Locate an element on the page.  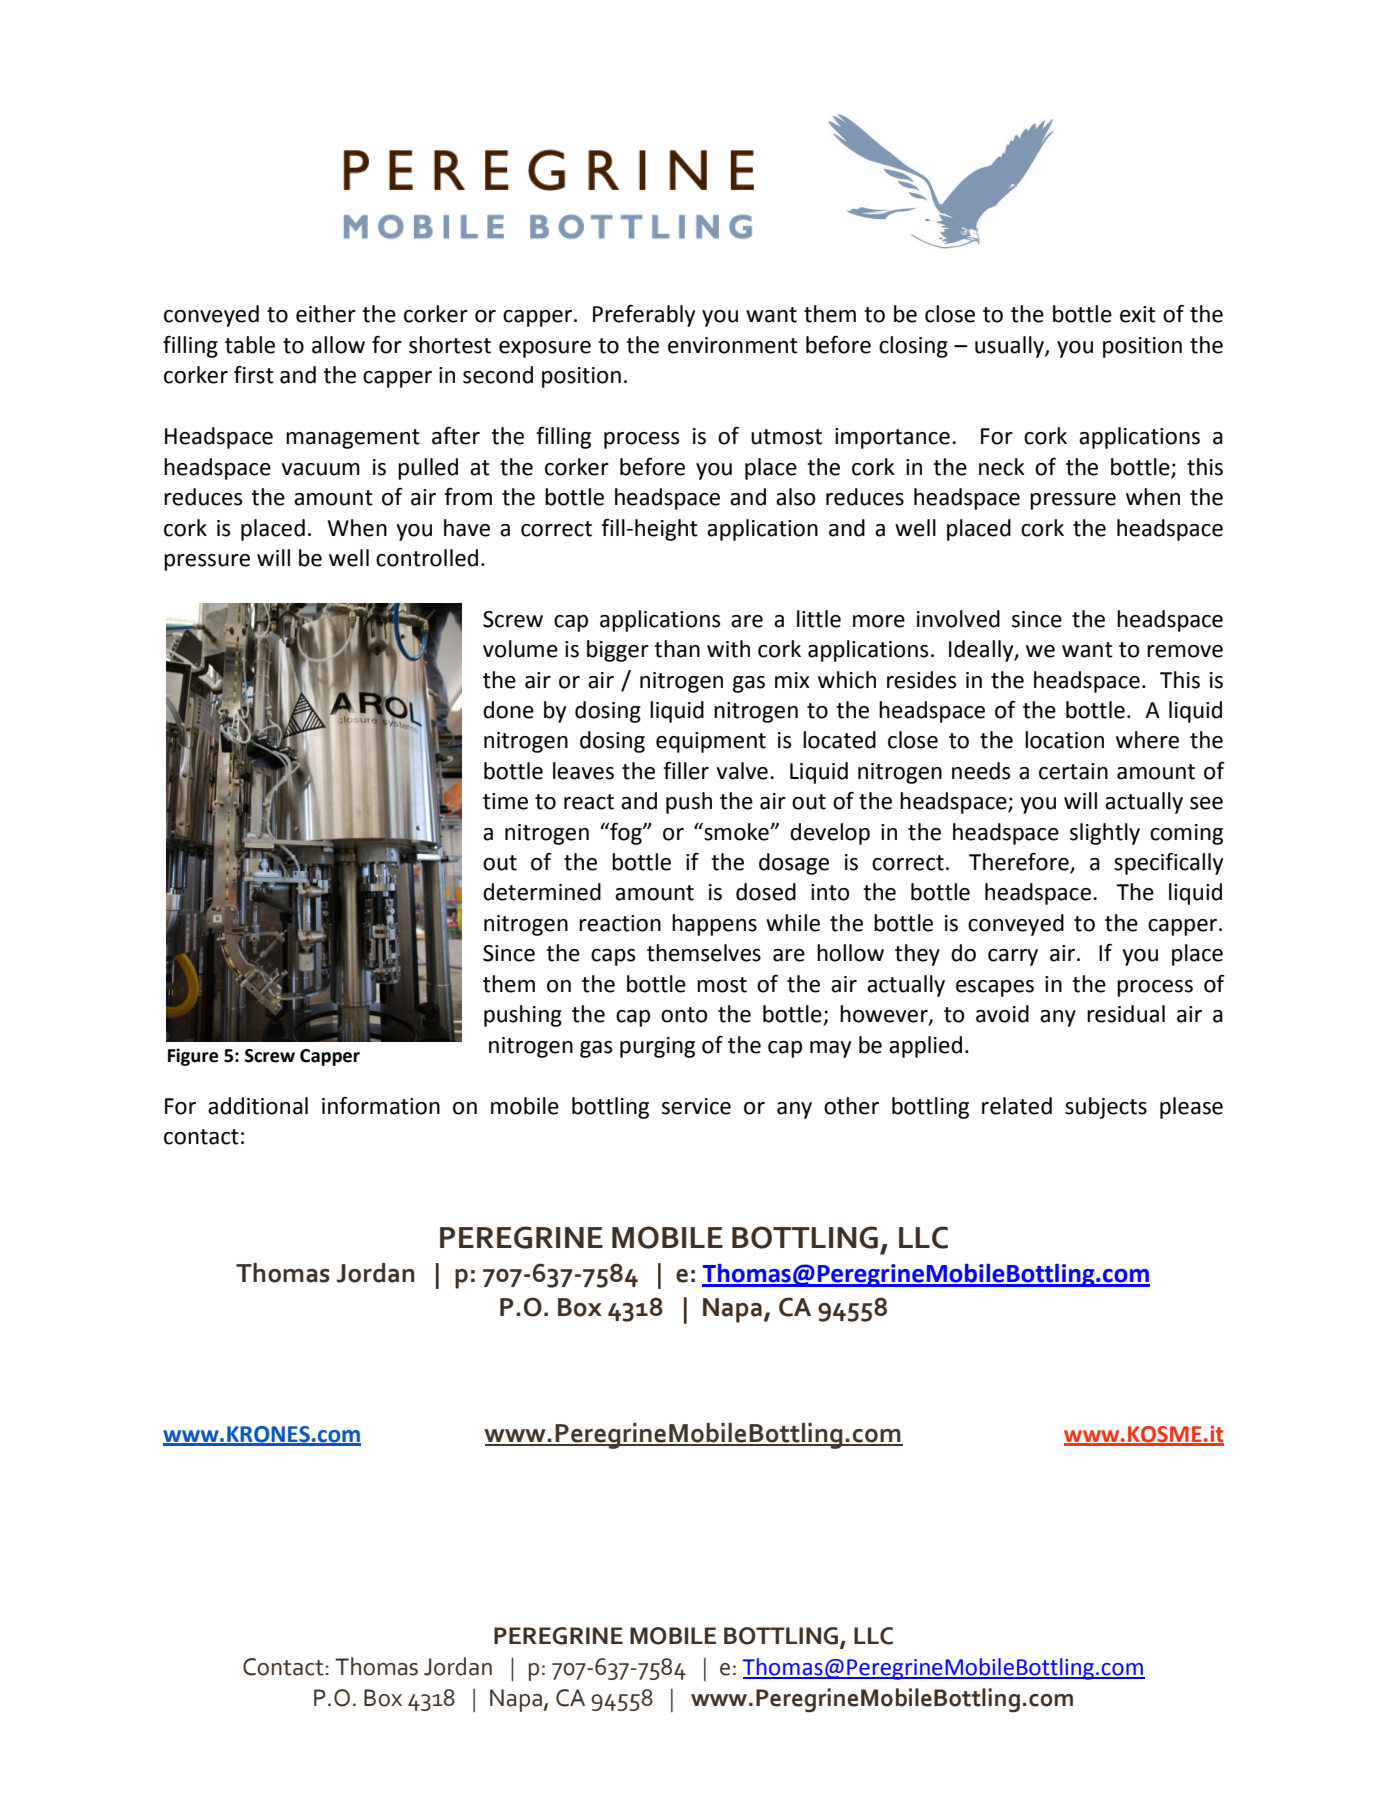
additional is located at coordinates (258, 1106).
